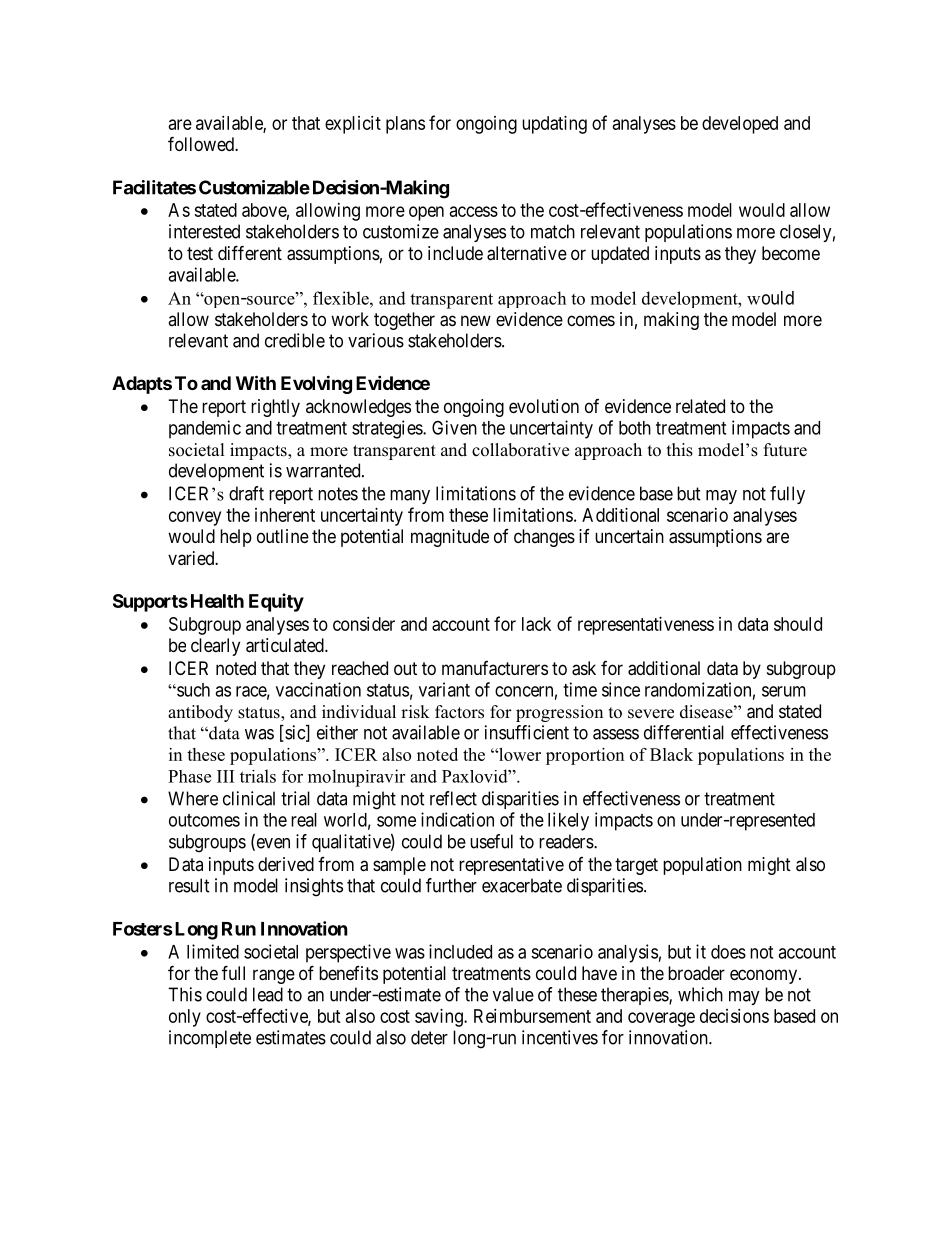  Describe the element at coordinates (513, 994) in the page. I see `value` at that location.
